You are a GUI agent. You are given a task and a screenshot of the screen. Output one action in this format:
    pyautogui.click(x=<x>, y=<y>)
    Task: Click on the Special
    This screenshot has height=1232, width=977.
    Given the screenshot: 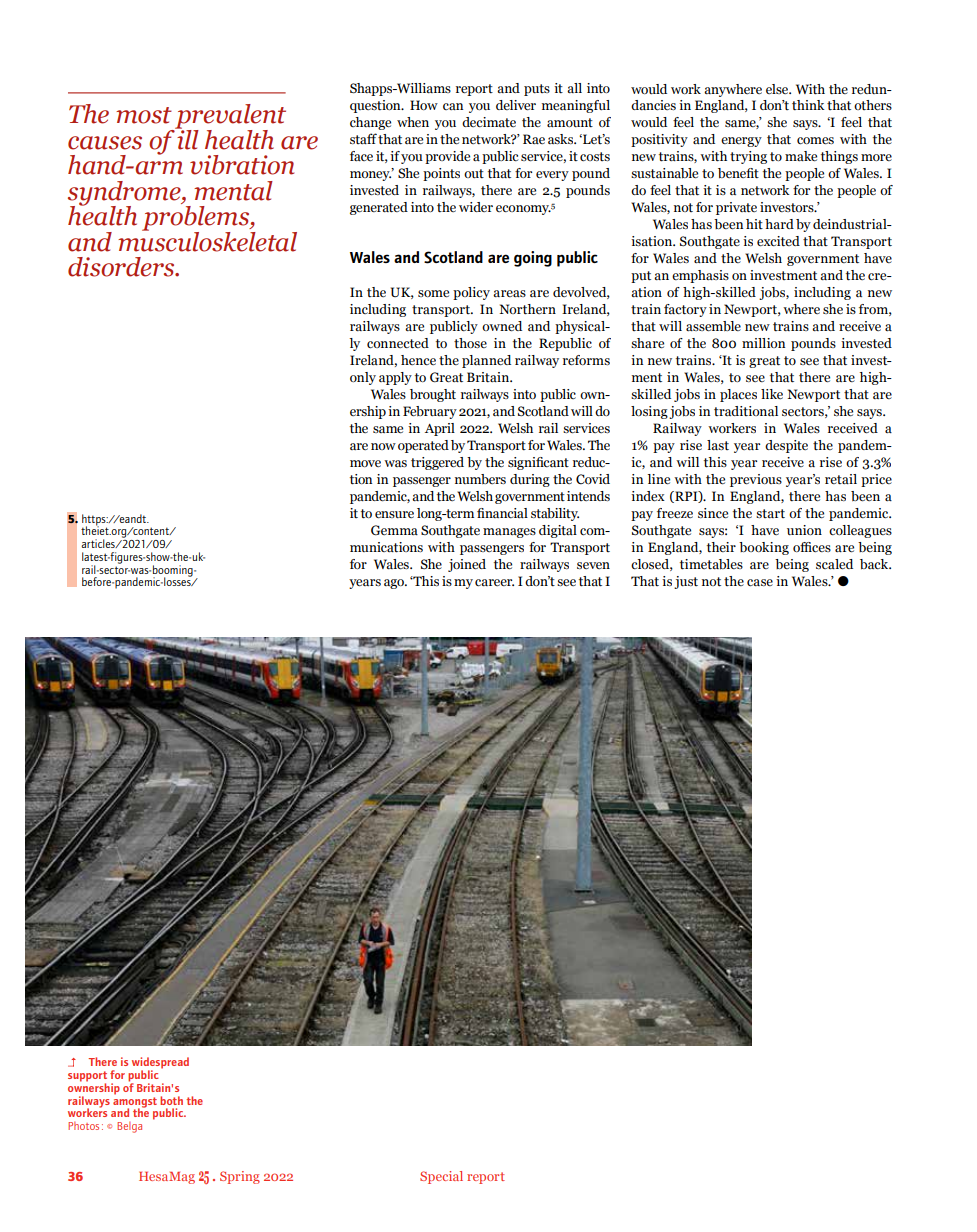 What is the action you would take?
    pyautogui.click(x=441, y=1177)
